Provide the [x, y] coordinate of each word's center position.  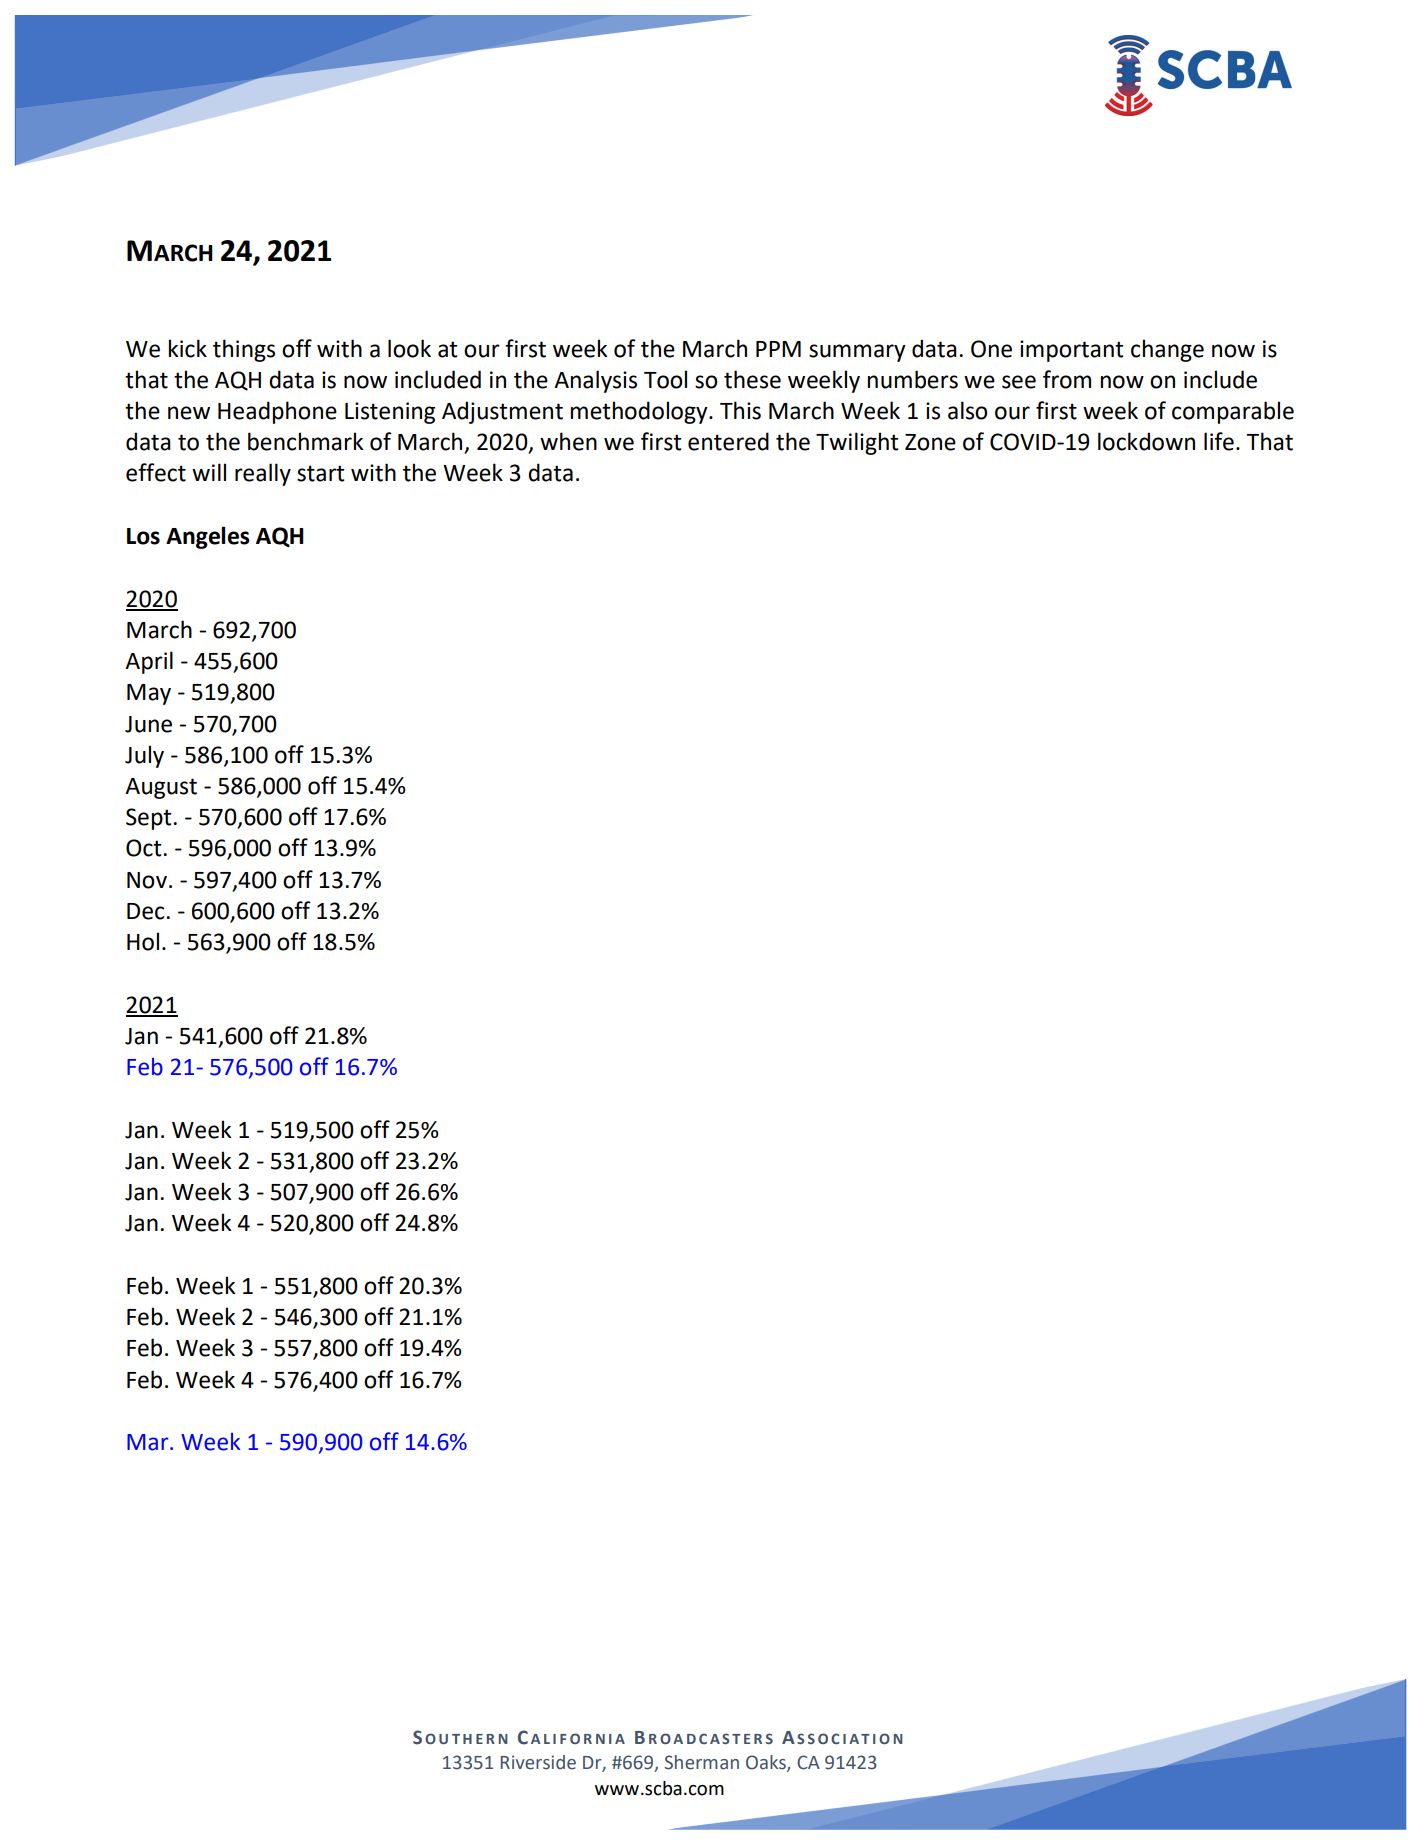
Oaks [767, 1763]
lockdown [1146, 441]
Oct [145, 848]
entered [728, 441]
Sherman [701, 1762]
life [1219, 441]
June [148, 724]
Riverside [538, 1762]
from [1067, 379]
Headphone [277, 412]
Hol [143, 941]
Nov [147, 880]
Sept [150, 819]
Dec [147, 911]
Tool [665, 379]
